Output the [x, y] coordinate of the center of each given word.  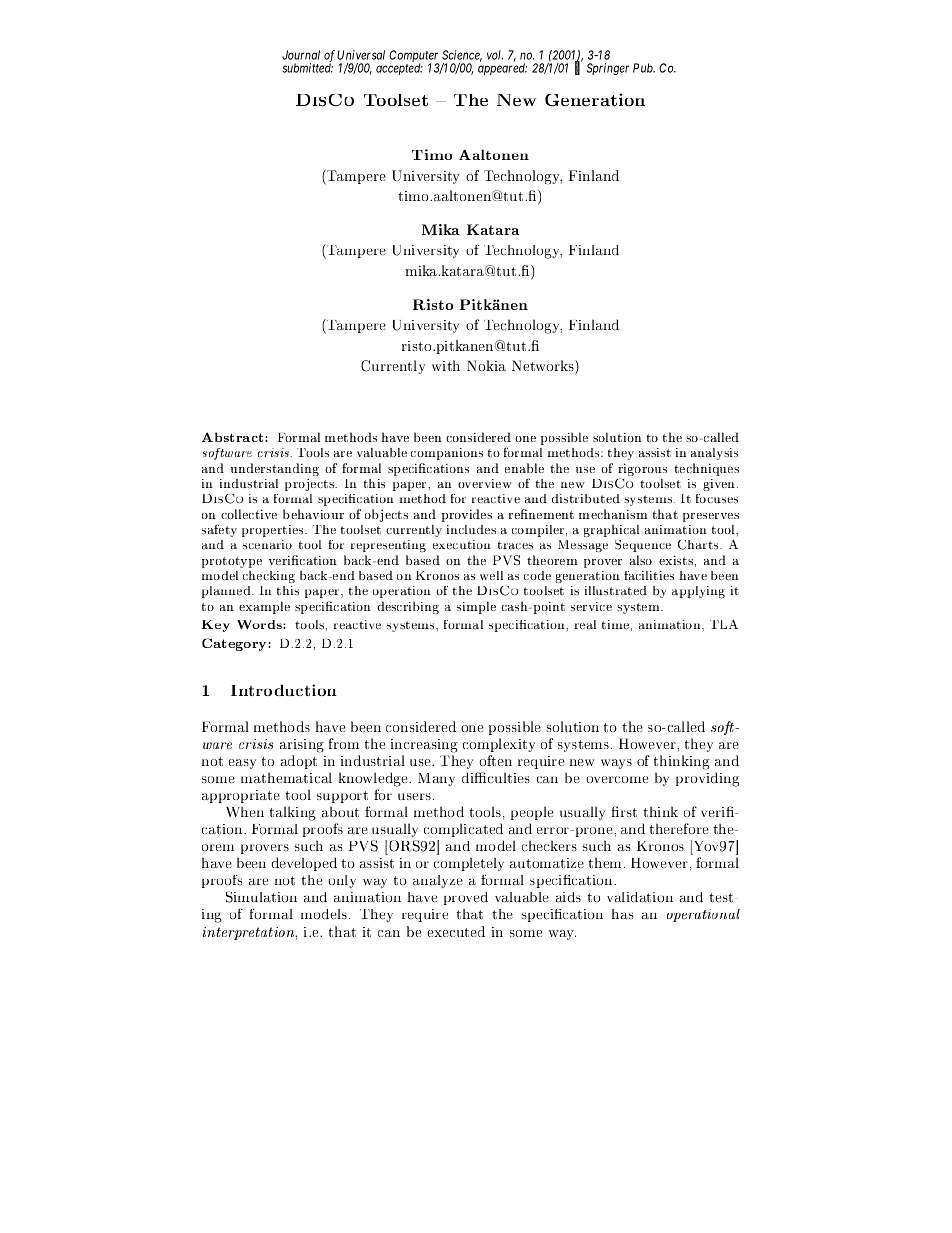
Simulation [261, 897]
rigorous [642, 471]
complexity [499, 745]
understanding [275, 469]
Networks [544, 365]
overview [485, 483]
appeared [502, 68]
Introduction [284, 690]
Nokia [486, 365]
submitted [307, 67]
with [446, 365]
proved [466, 898]
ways [616, 764]
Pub [644, 68]
